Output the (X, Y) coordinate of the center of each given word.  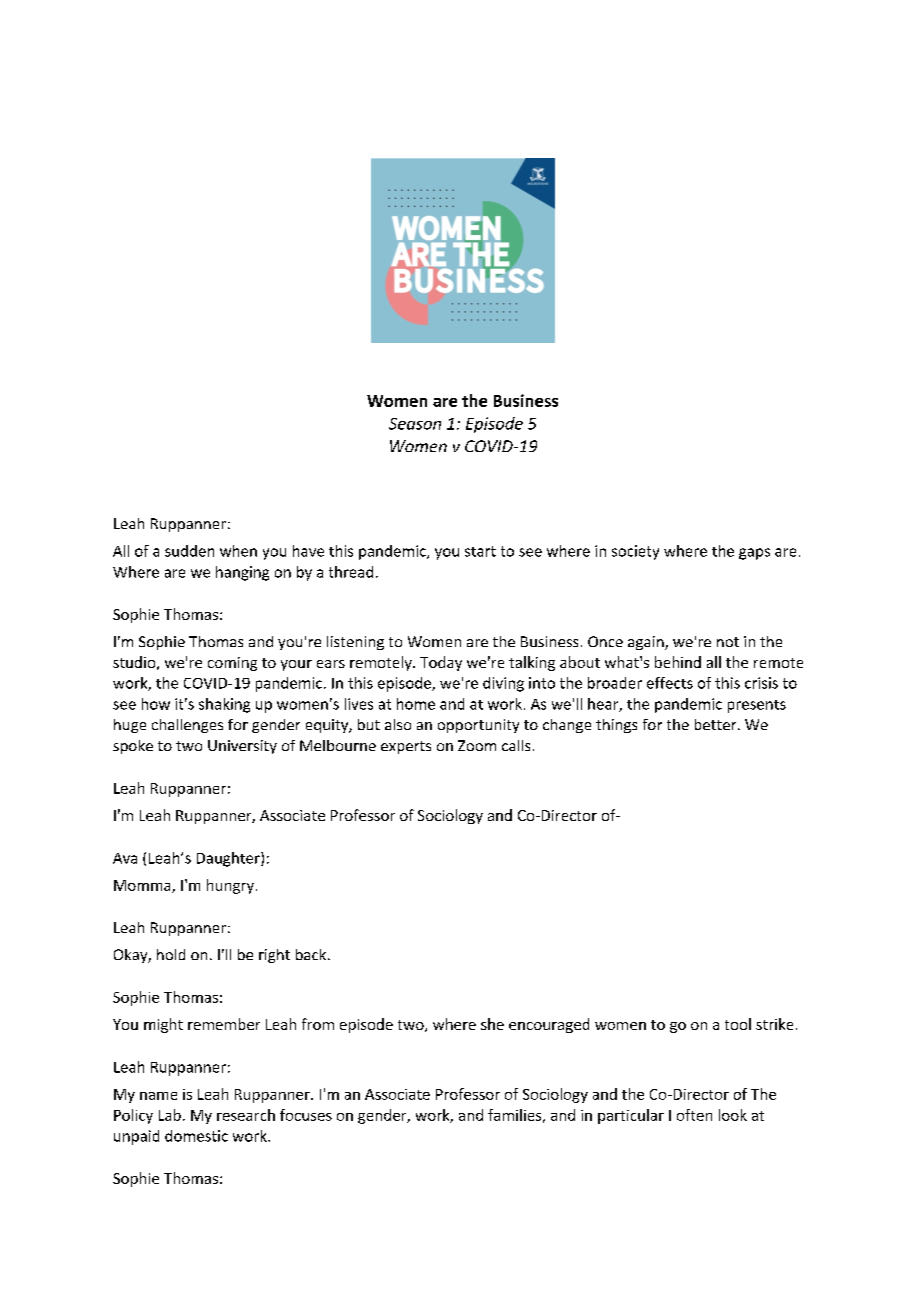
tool (738, 1024)
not (728, 642)
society (635, 552)
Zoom (477, 745)
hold (171, 954)
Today (441, 663)
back (312, 954)
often (694, 1115)
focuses (306, 1115)
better (717, 724)
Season (415, 424)
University (242, 747)
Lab (170, 1115)
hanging (242, 573)
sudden (189, 551)
